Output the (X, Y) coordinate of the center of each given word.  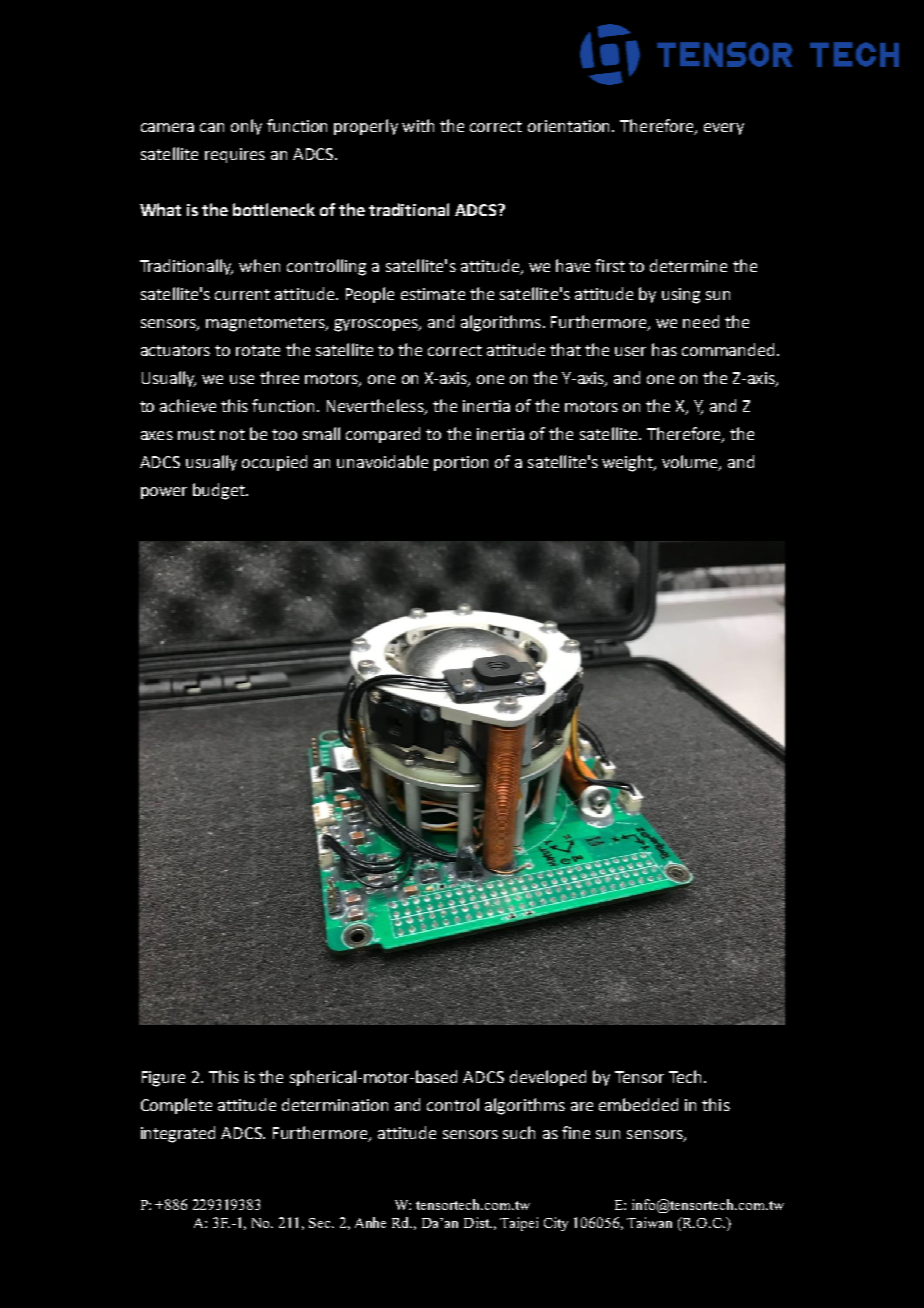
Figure (163, 1079)
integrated (178, 1134)
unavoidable (382, 461)
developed (548, 1078)
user (630, 351)
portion (461, 463)
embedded (638, 1104)
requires (235, 155)
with (418, 125)
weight (629, 463)
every (724, 129)
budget (220, 491)
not (232, 434)
